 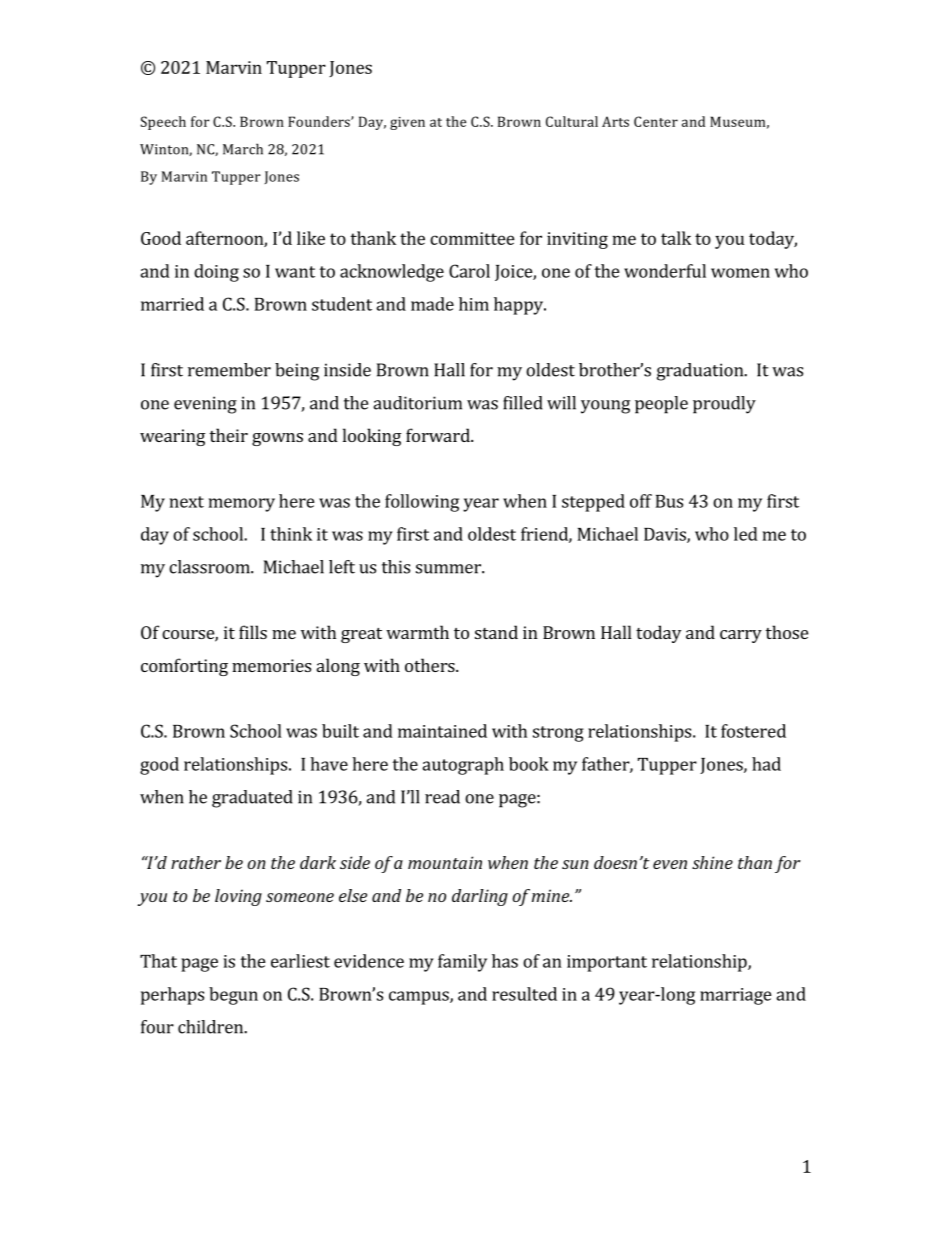 I want to click on given, so click(x=407, y=123).
